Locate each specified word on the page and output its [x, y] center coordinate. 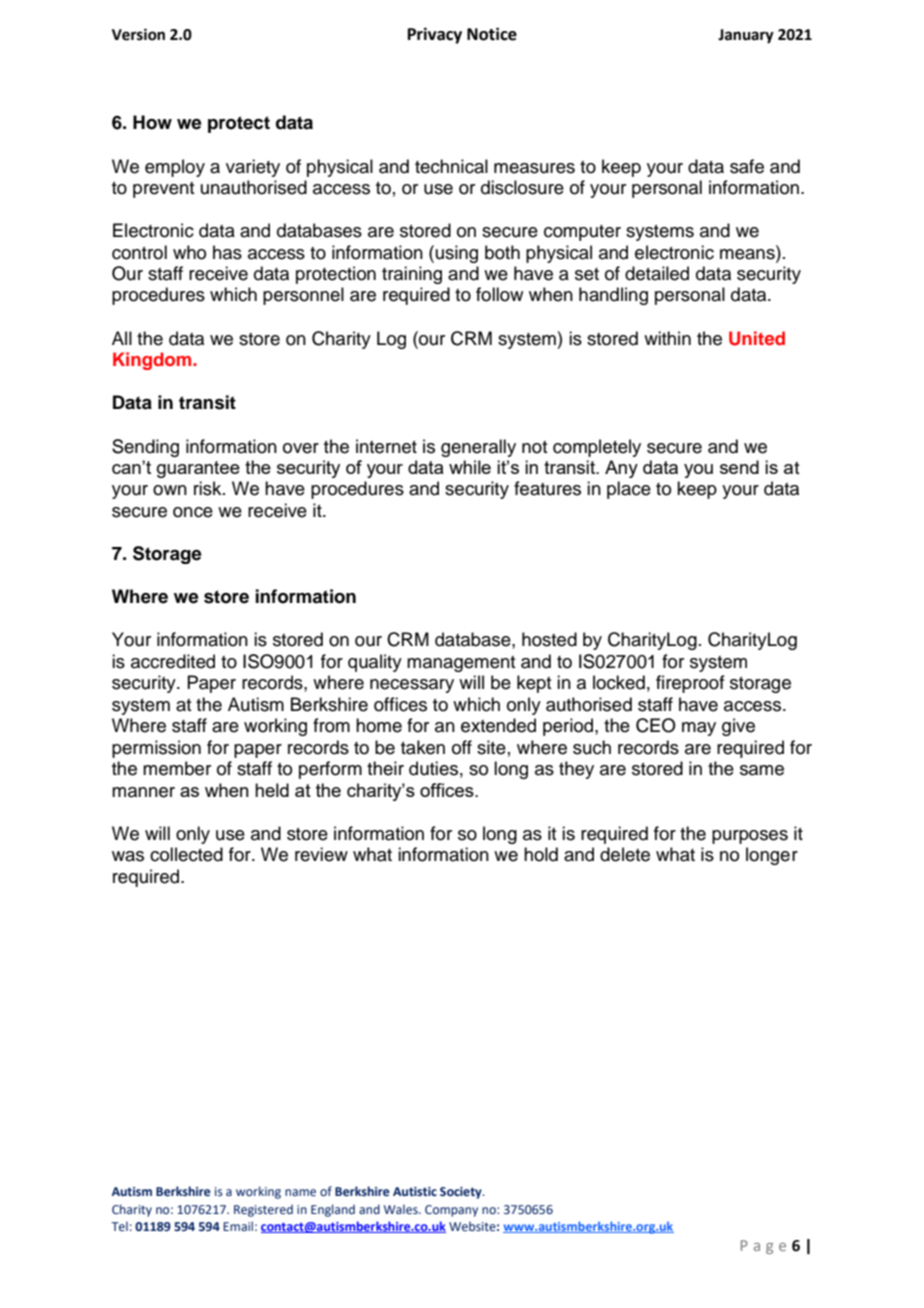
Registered [263, 1210]
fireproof [690, 684]
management [461, 664]
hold [541, 854]
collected [186, 854]
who [189, 252]
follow [499, 294]
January [746, 36]
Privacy [435, 35]
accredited [173, 661]
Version [138, 34]
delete [625, 854]
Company [451, 1211]
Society [462, 1193]
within [667, 338]
